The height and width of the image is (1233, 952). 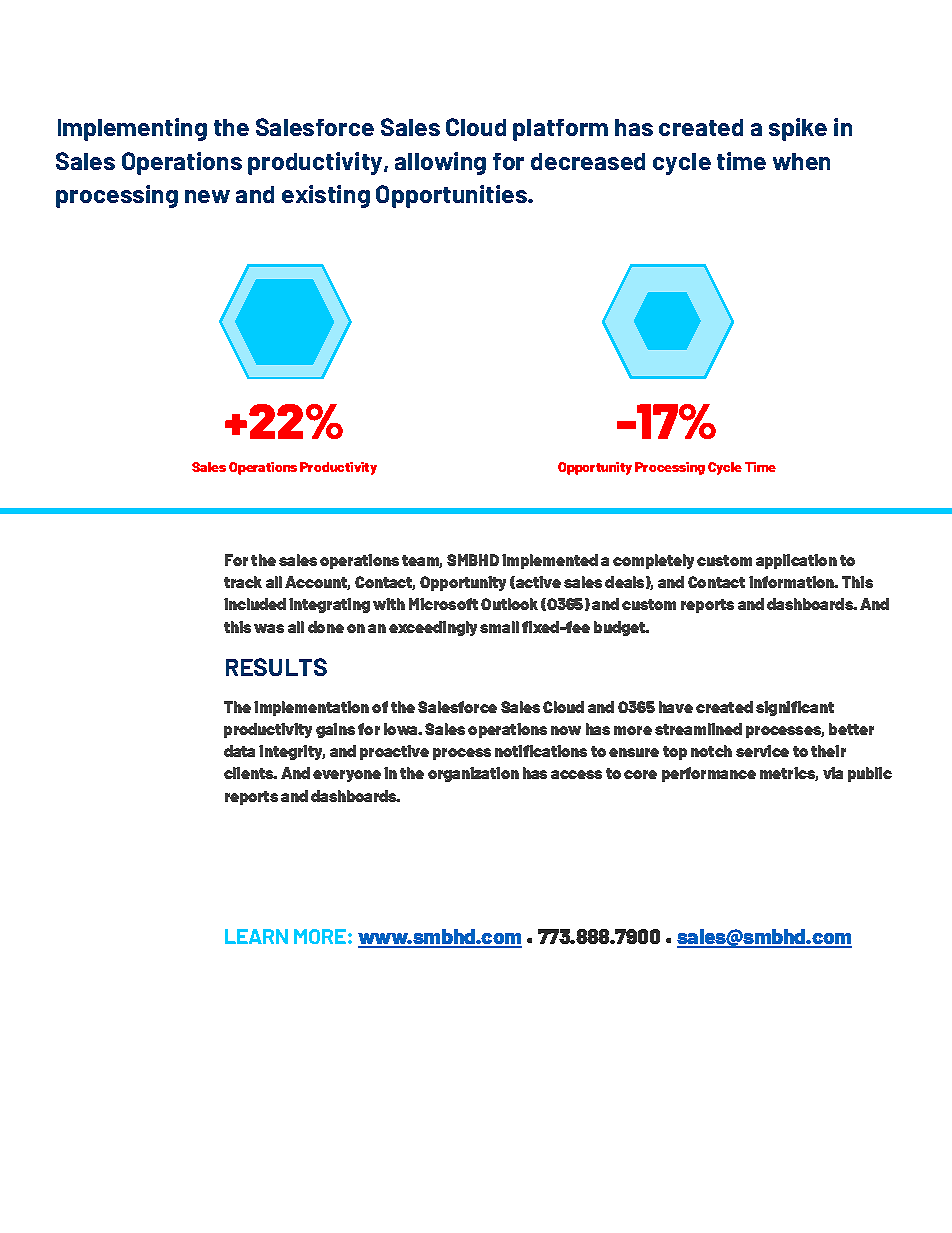 I want to click on track, so click(x=243, y=582).
